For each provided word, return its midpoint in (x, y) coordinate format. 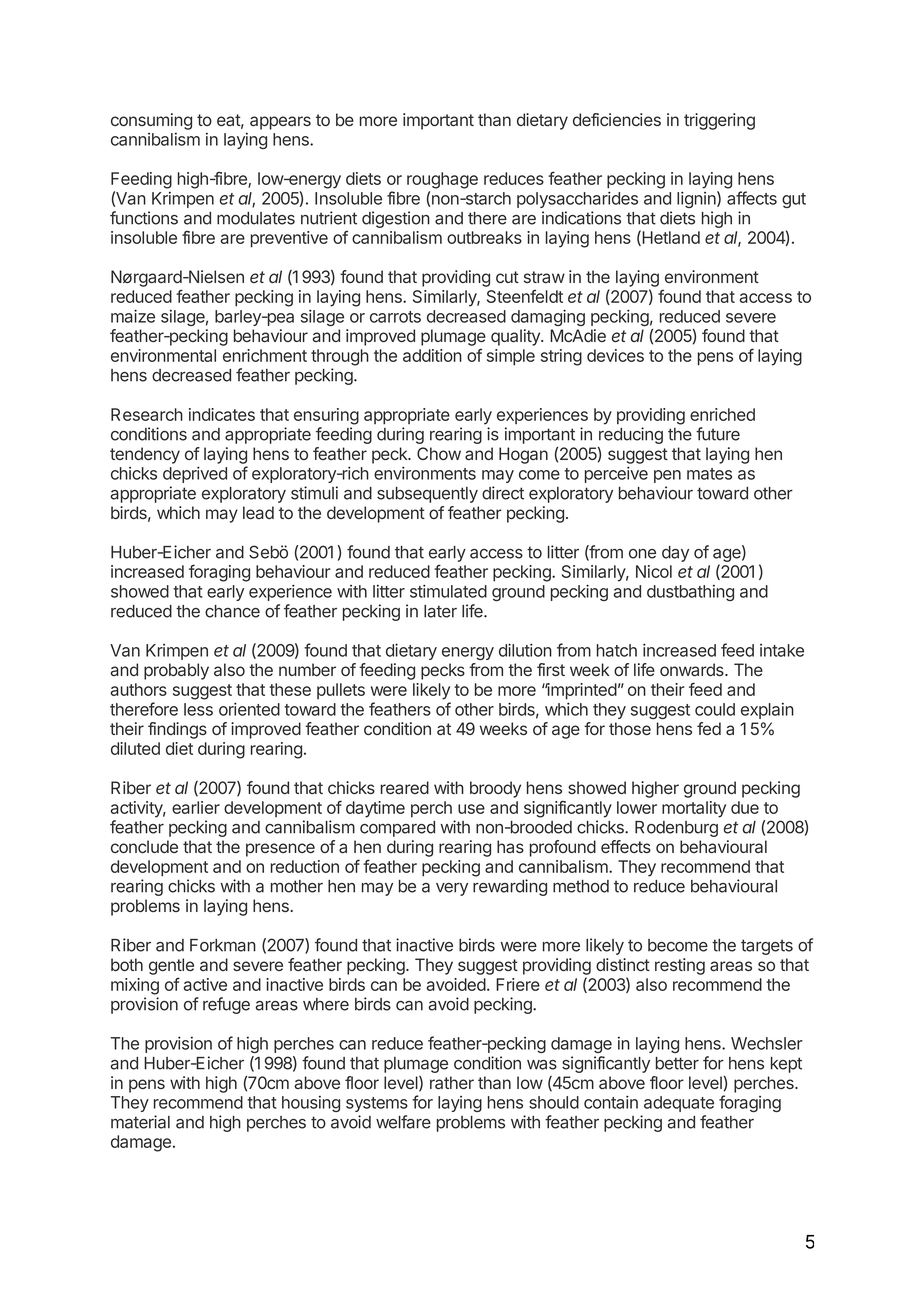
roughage (442, 180)
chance (232, 611)
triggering (719, 121)
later (440, 611)
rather (452, 1083)
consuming (151, 121)
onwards (693, 669)
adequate (679, 1104)
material (140, 1122)
